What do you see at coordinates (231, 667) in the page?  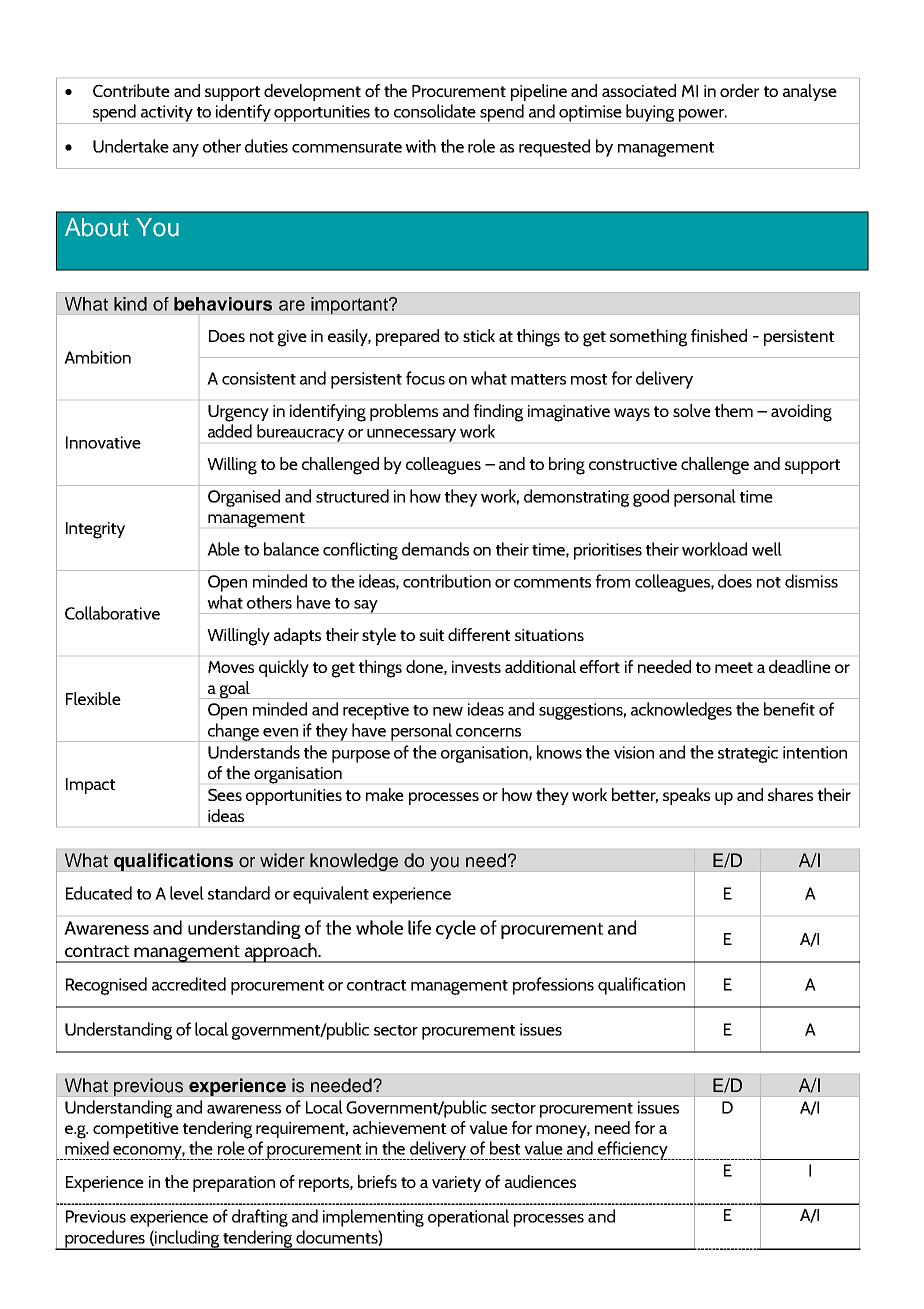 I see `Moves` at bounding box center [231, 667].
